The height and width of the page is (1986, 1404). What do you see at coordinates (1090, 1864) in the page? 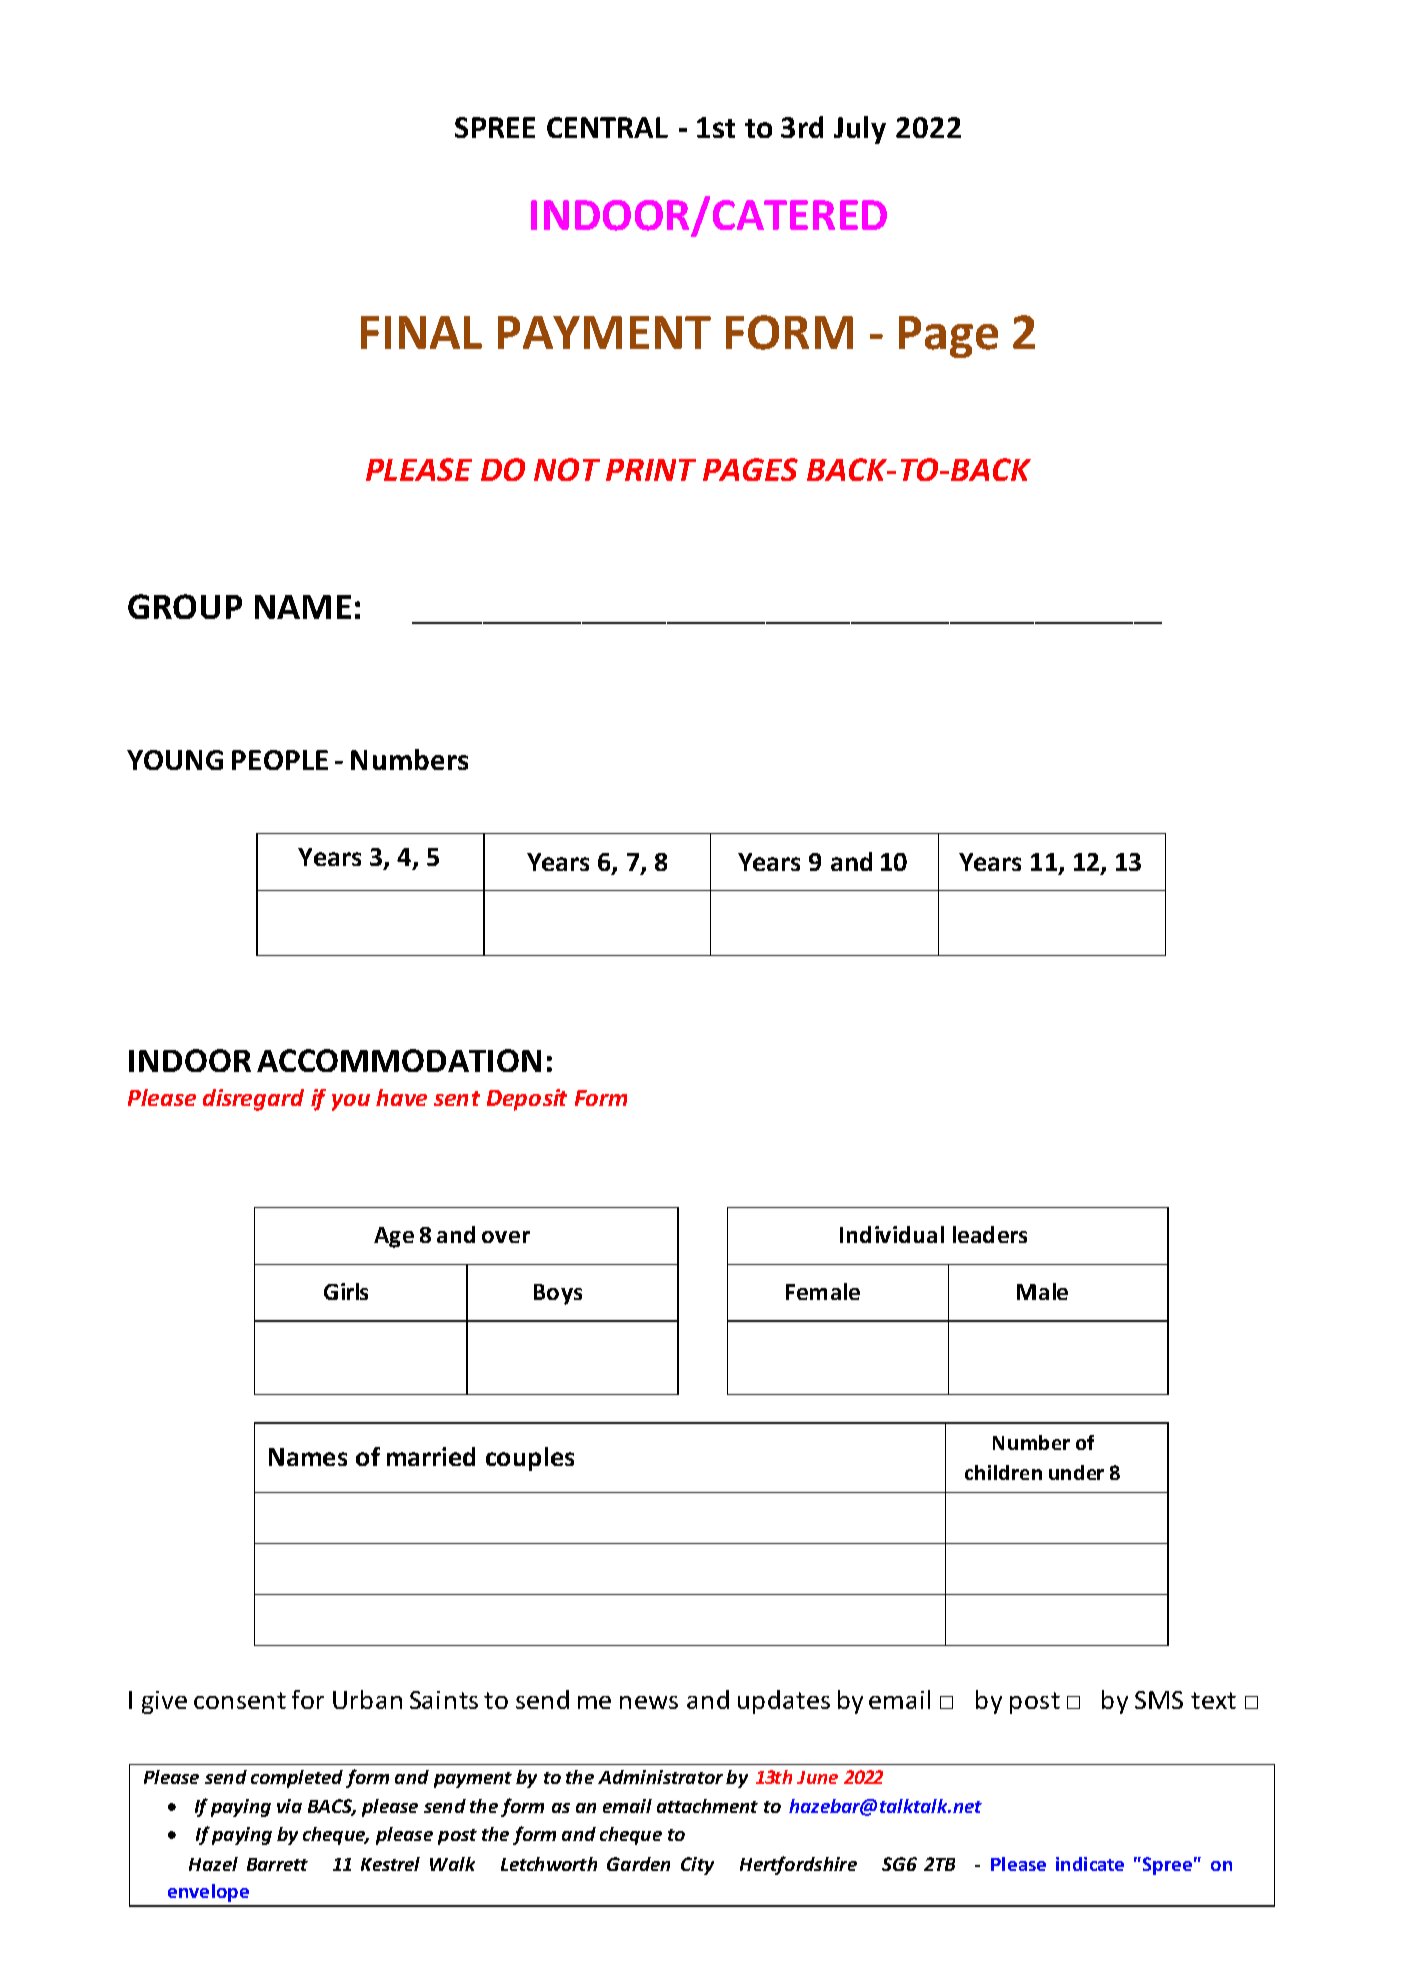
I see `indicate` at bounding box center [1090, 1864].
